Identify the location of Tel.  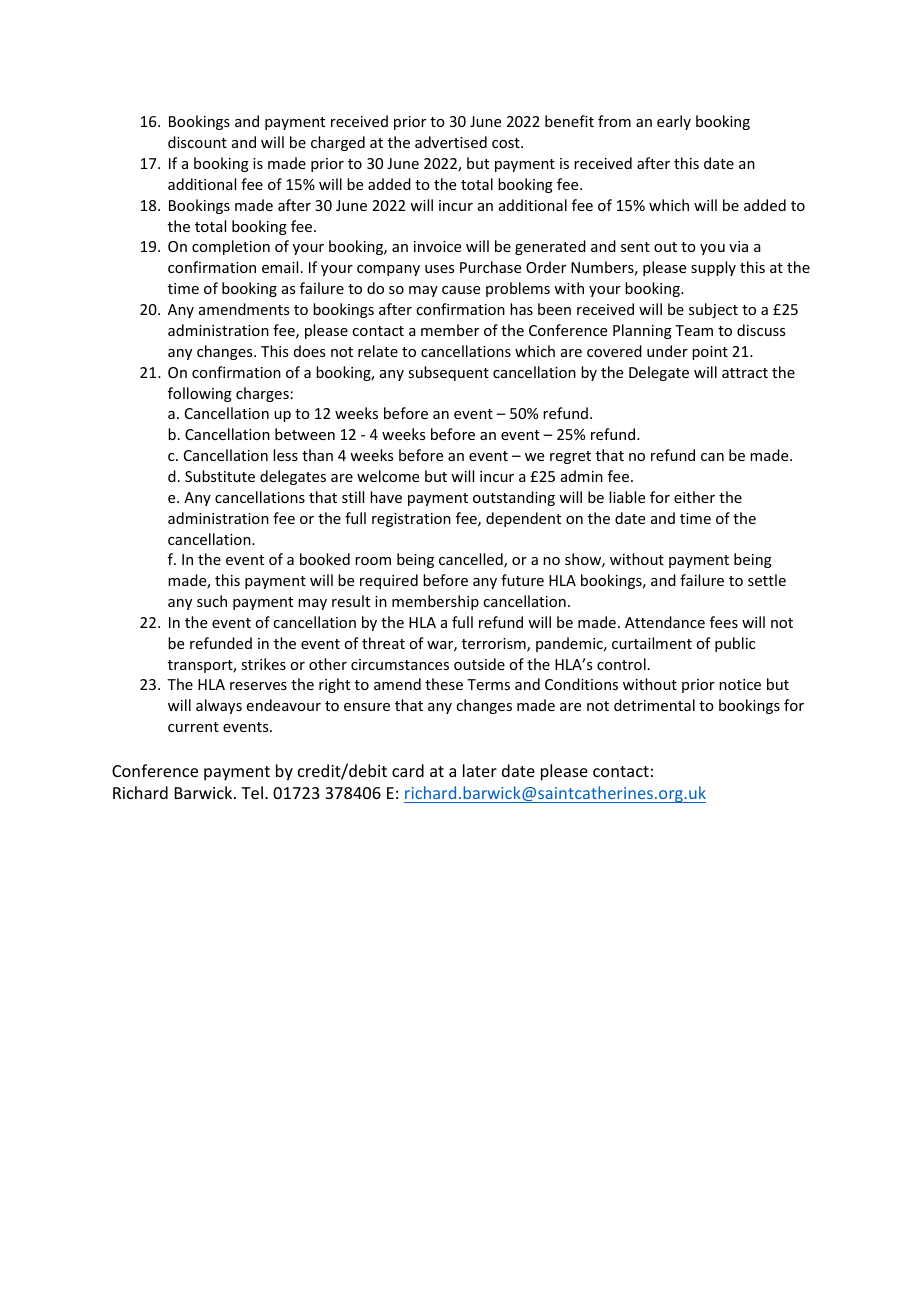
(252, 792).
